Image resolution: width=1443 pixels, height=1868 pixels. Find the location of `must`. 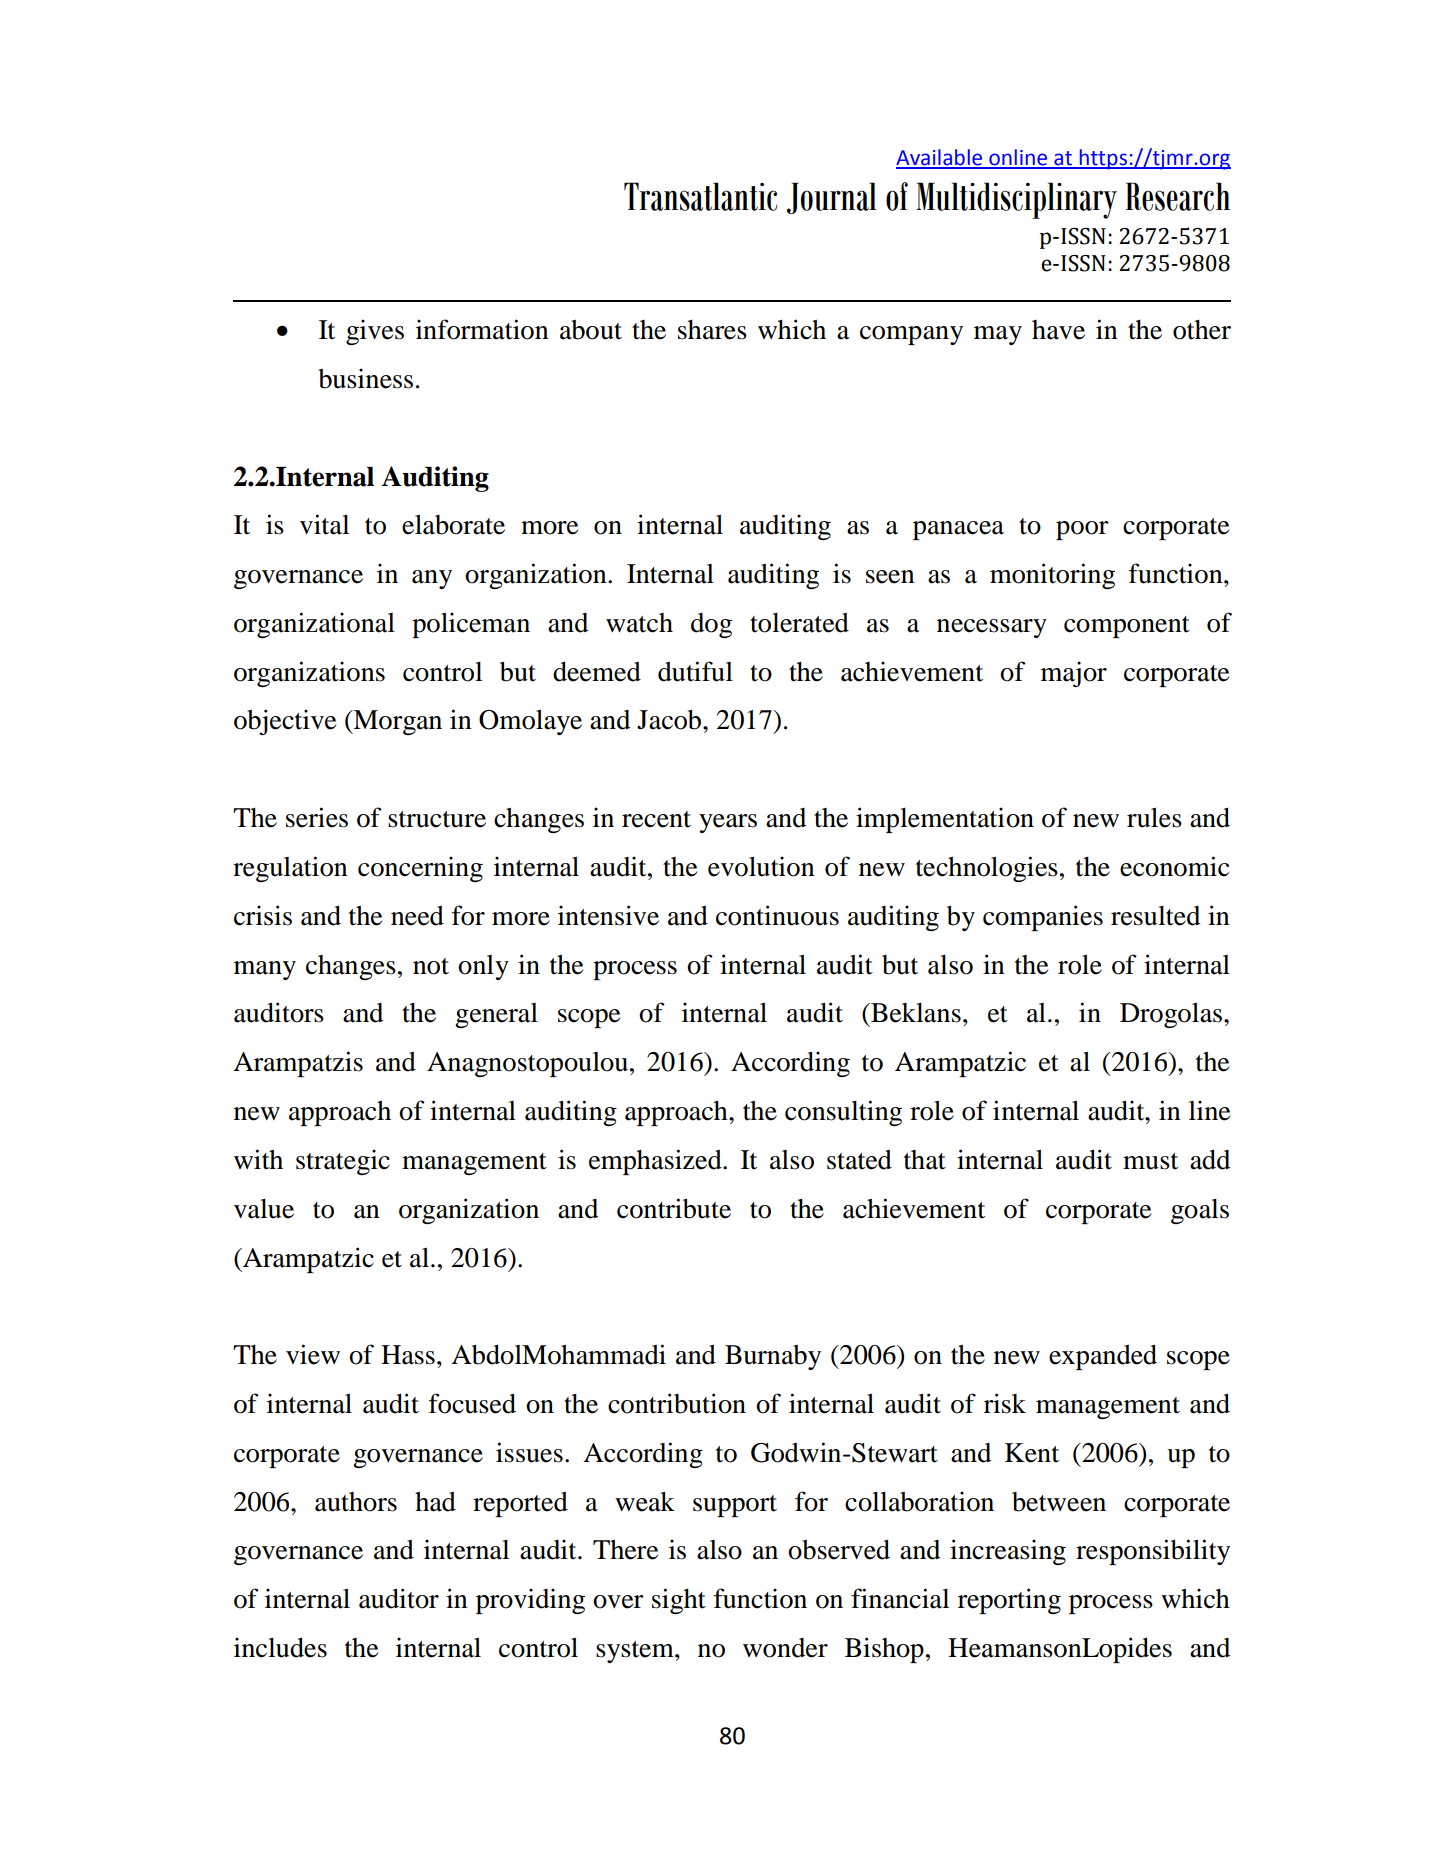

must is located at coordinates (1150, 1161).
